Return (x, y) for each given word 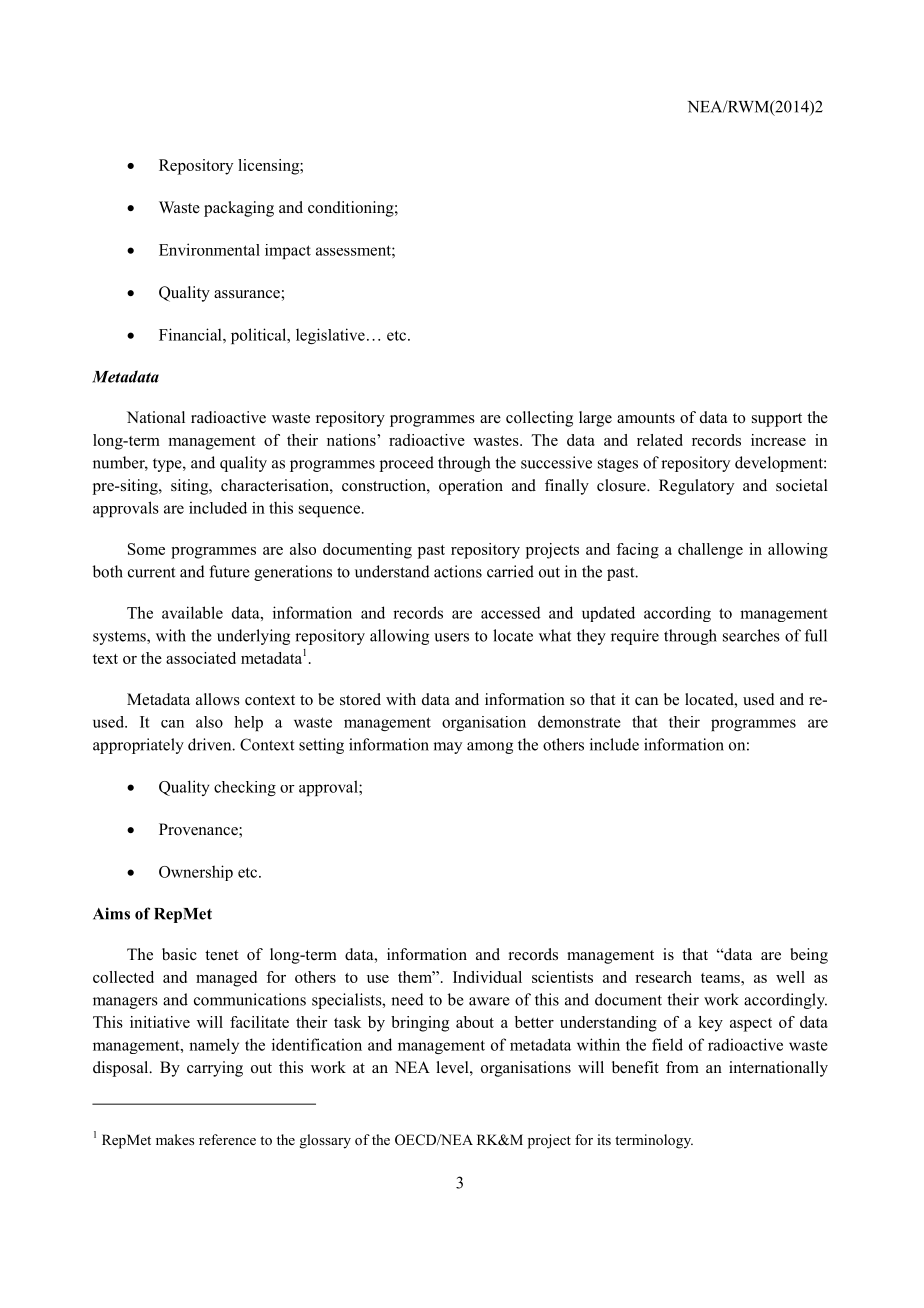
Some (146, 549)
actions (458, 571)
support (777, 420)
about (475, 1022)
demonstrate (579, 721)
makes (175, 1139)
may (447, 748)
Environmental (209, 249)
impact (288, 251)
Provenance (199, 830)
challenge (710, 551)
